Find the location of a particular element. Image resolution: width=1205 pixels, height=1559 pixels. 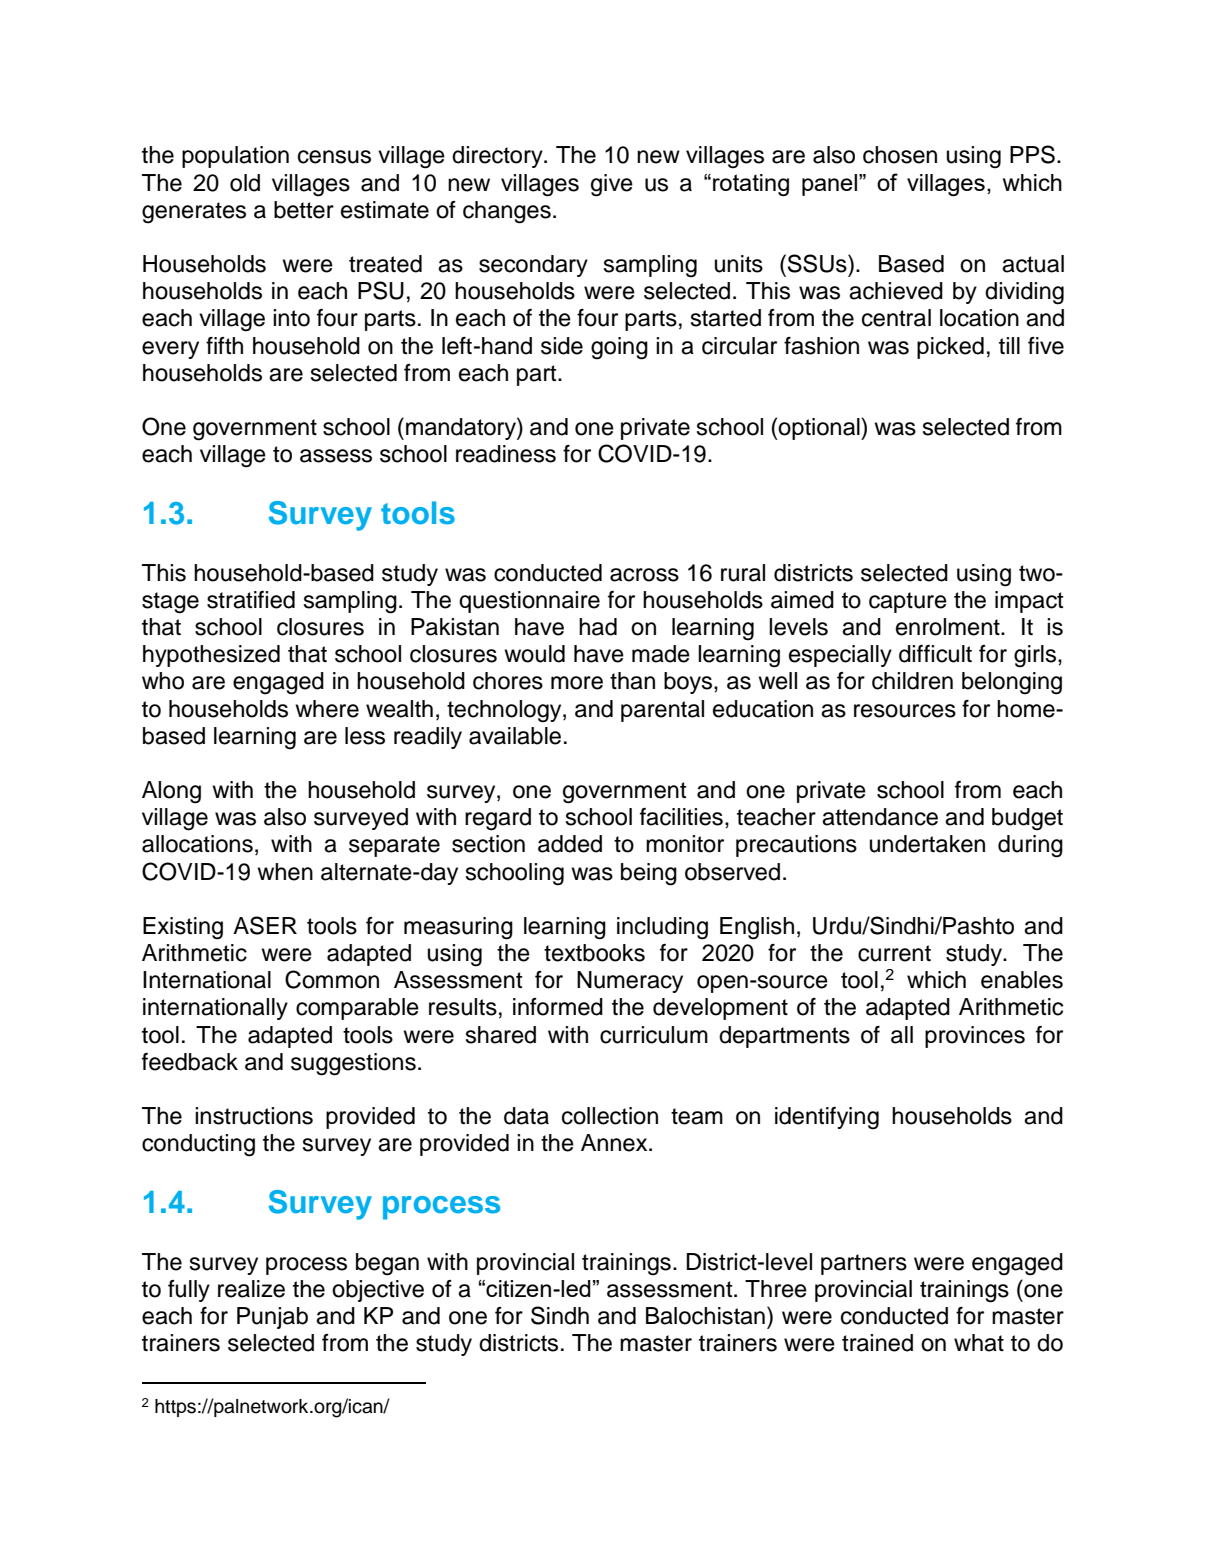

capture is located at coordinates (908, 602).
